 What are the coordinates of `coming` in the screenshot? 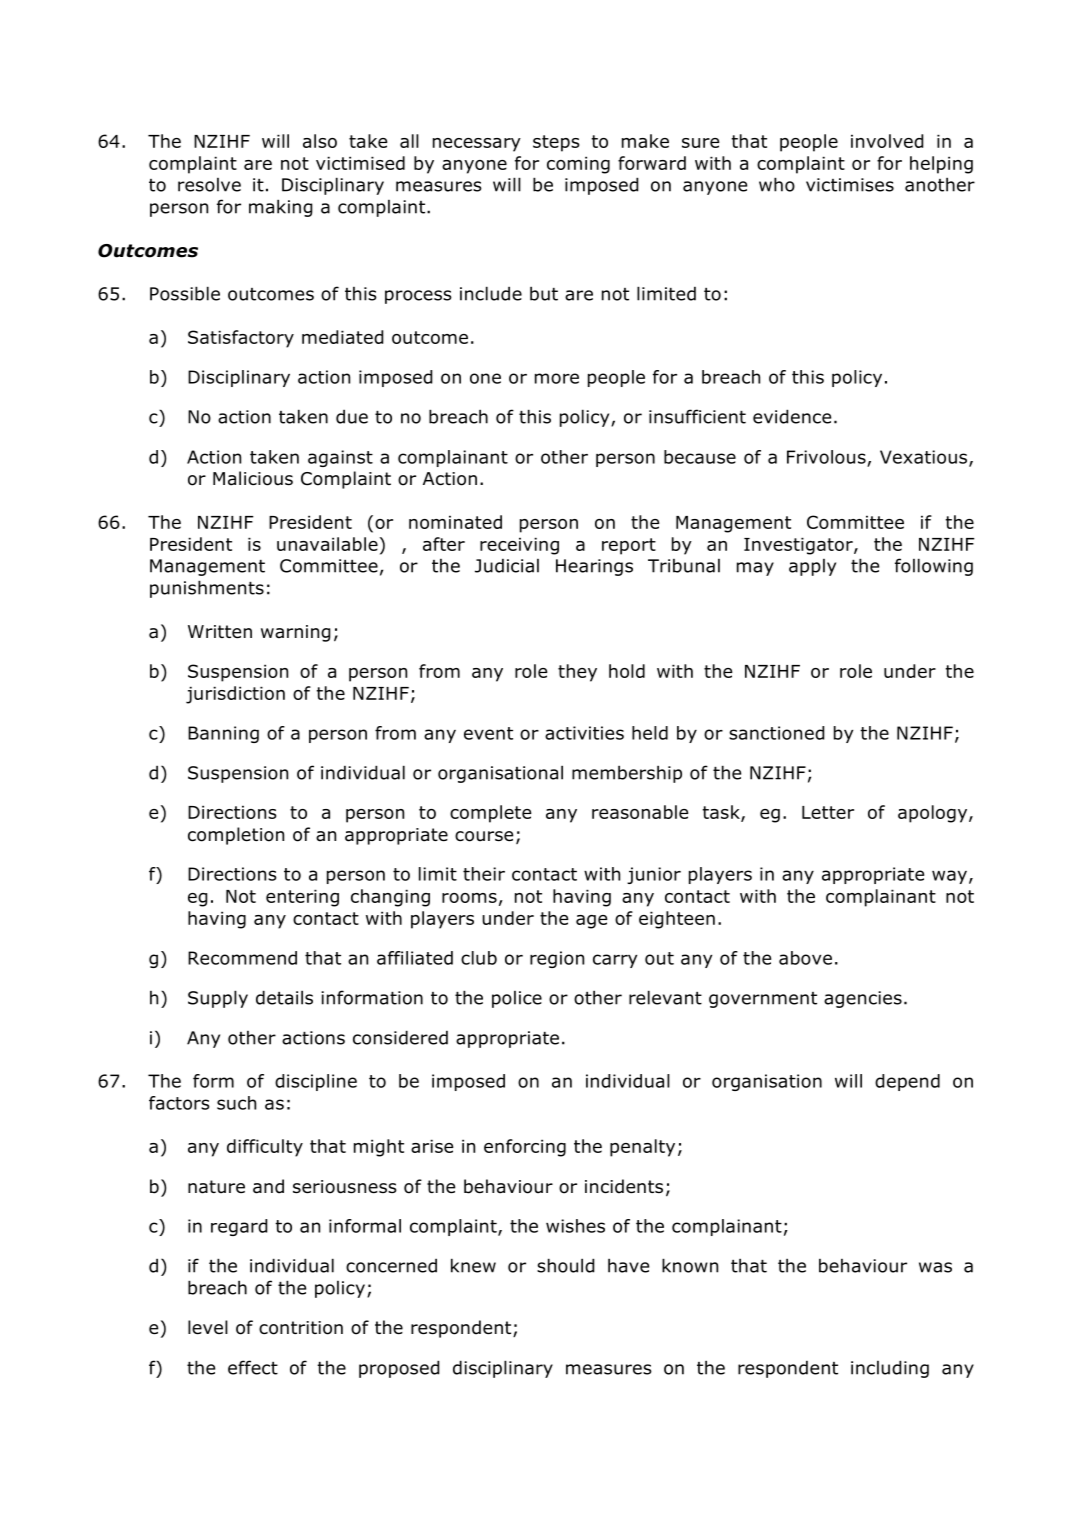 It's located at (578, 165).
